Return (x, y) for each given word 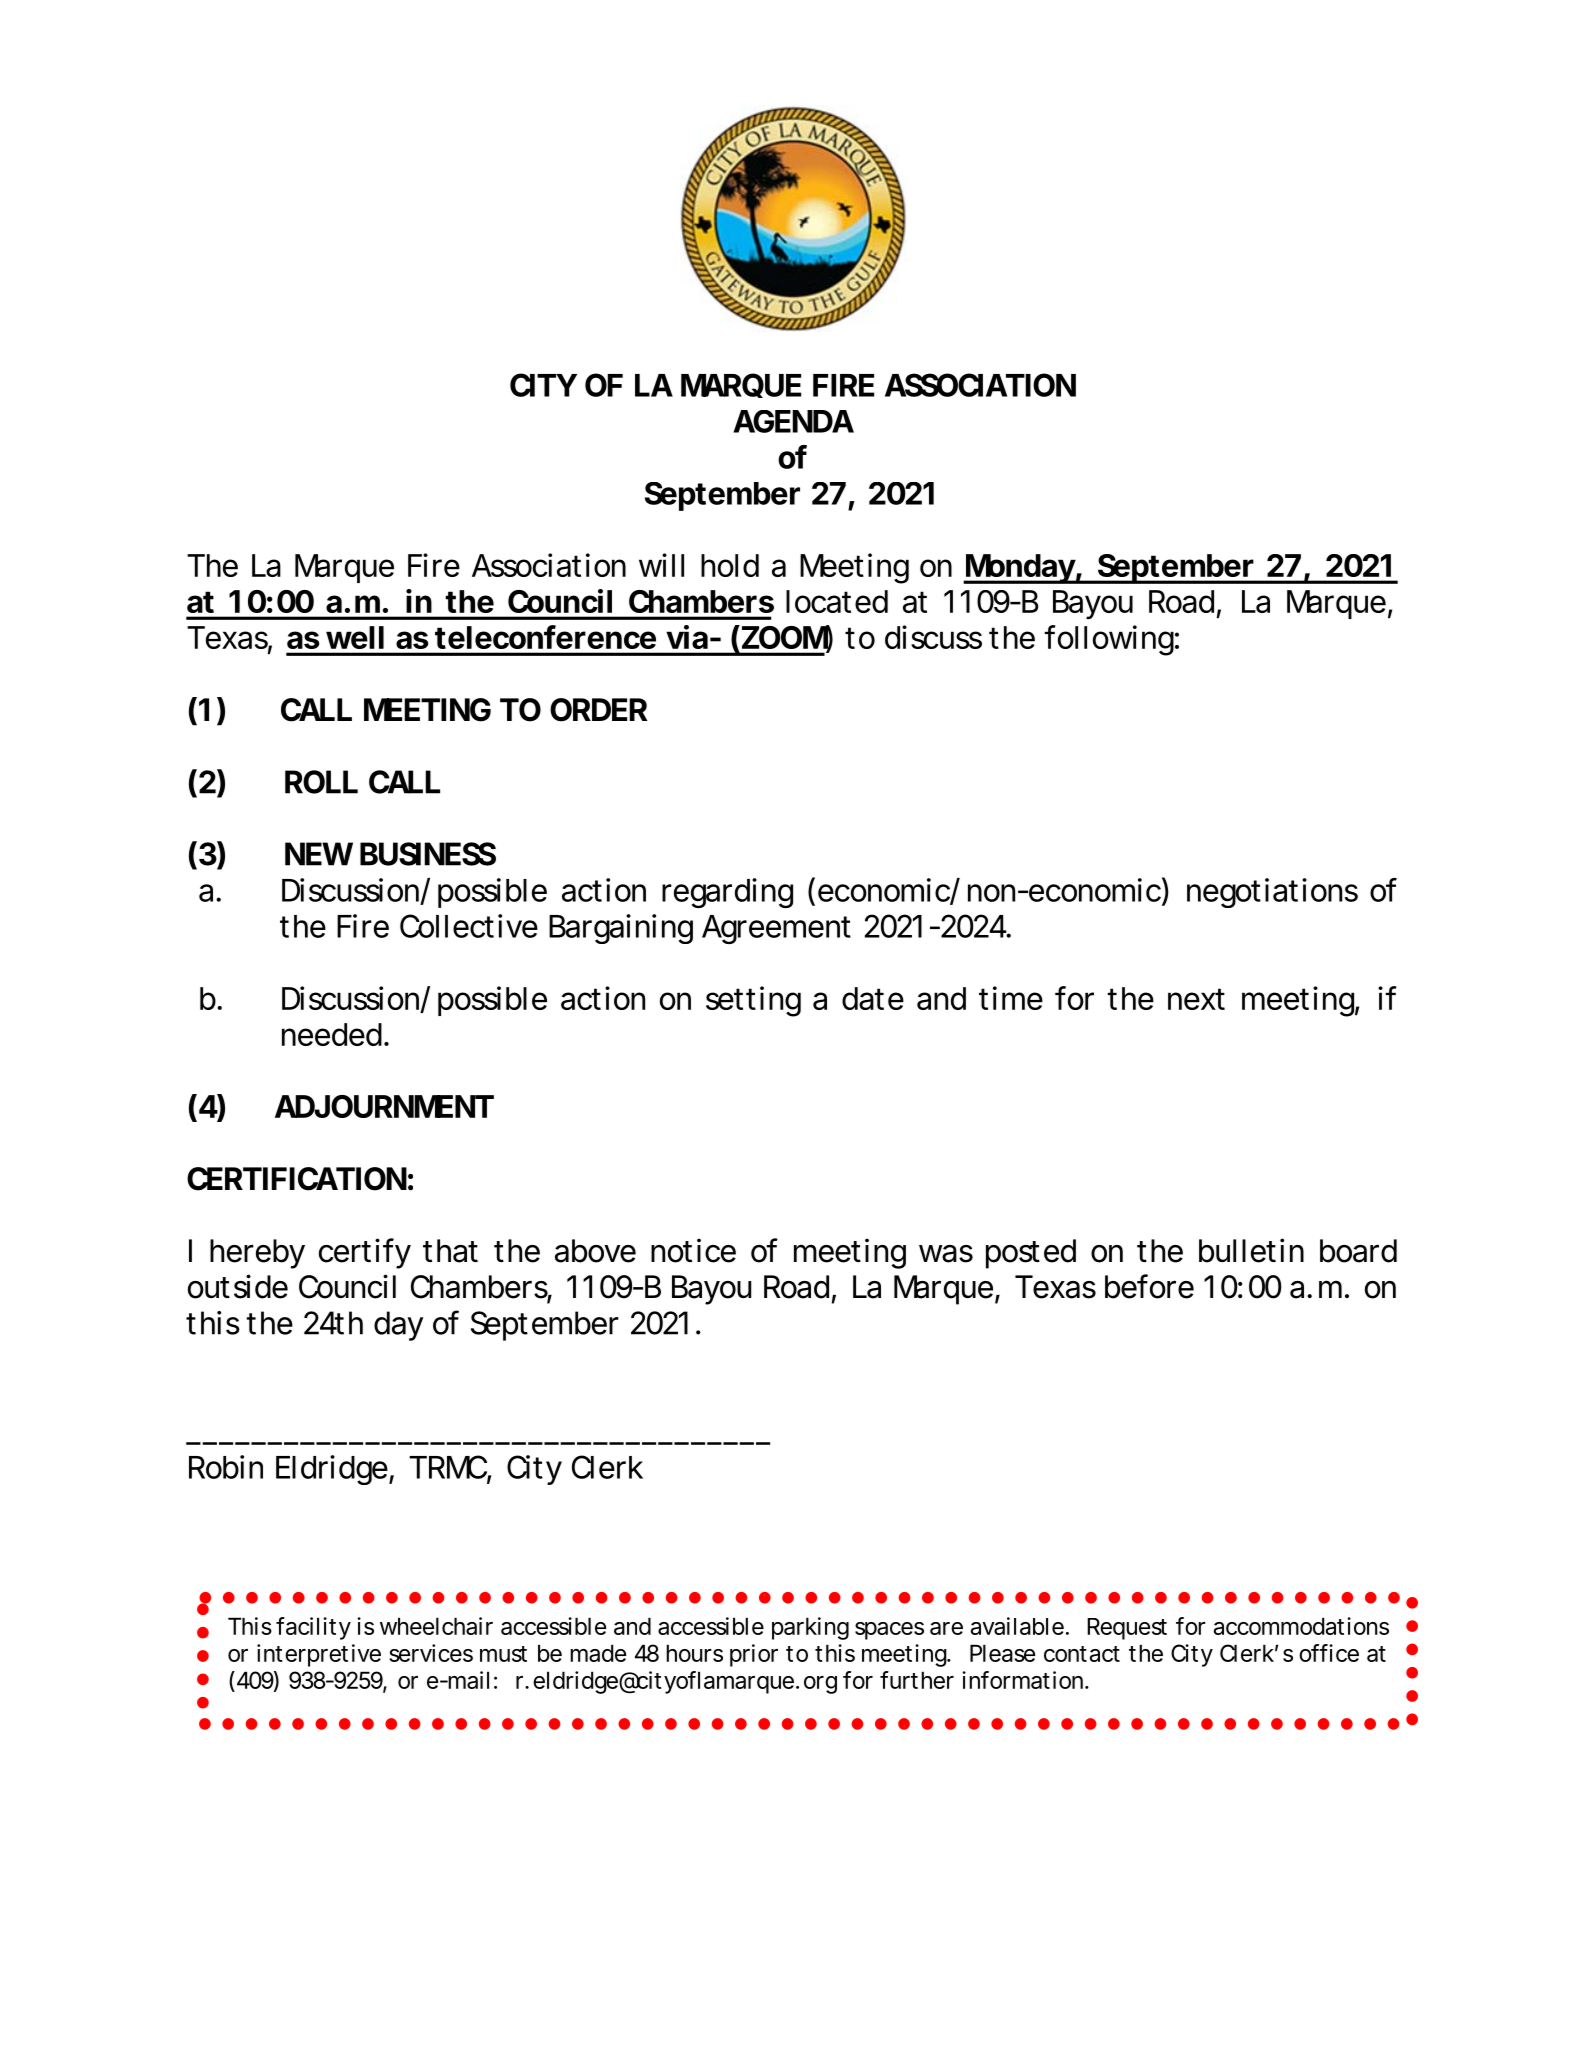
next (1196, 999)
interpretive (319, 1655)
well (355, 637)
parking (810, 1628)
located (837, 601)
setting (753, 1001)
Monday (1020, 569)
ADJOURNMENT (384, 1106)
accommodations (1301, 1626)
